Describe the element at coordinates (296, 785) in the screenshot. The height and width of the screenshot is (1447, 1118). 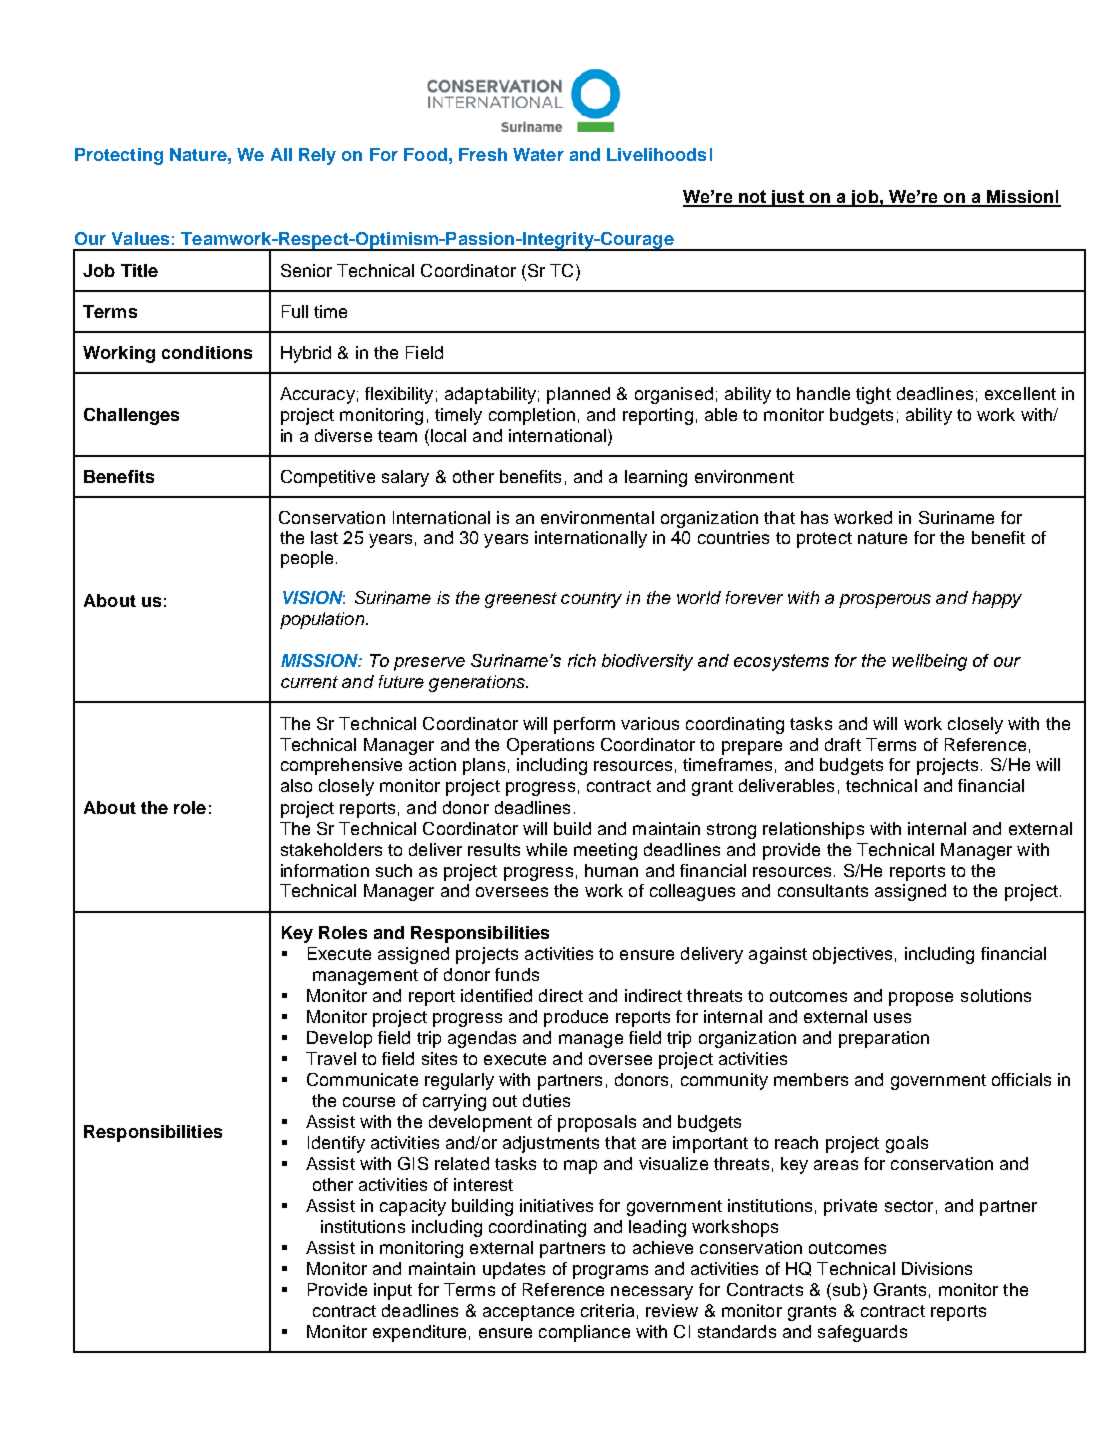
I see `also` at that location.
